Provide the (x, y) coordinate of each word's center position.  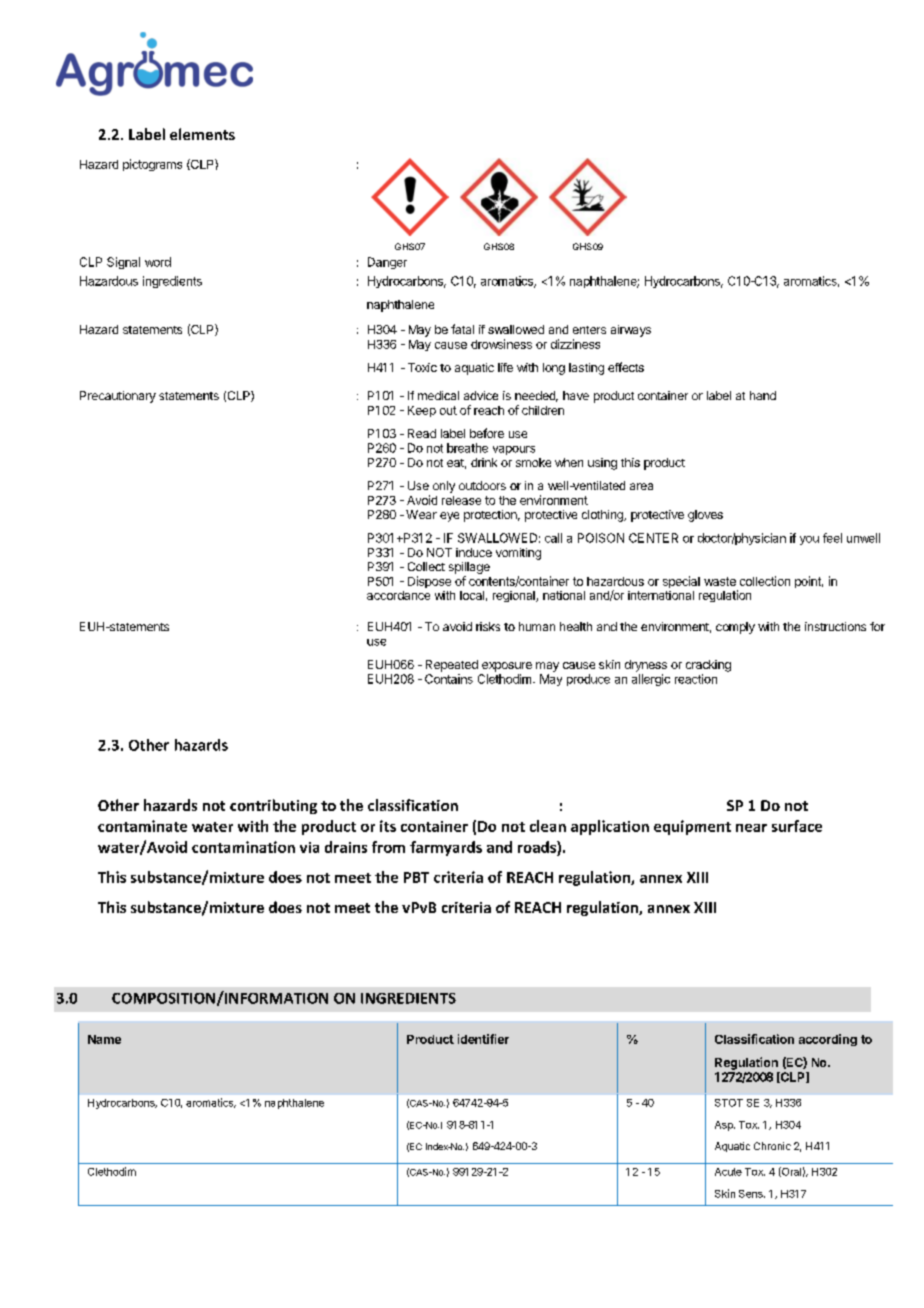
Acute (728, 1172)
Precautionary (118, 397)
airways (631, 331)
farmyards (446, 848)
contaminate (142, 826)
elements (202, 134)
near (751, 828)
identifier (483, 1039)
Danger (387, 263)
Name (104, 1039)
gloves (705, 516)
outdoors (482, 485)
